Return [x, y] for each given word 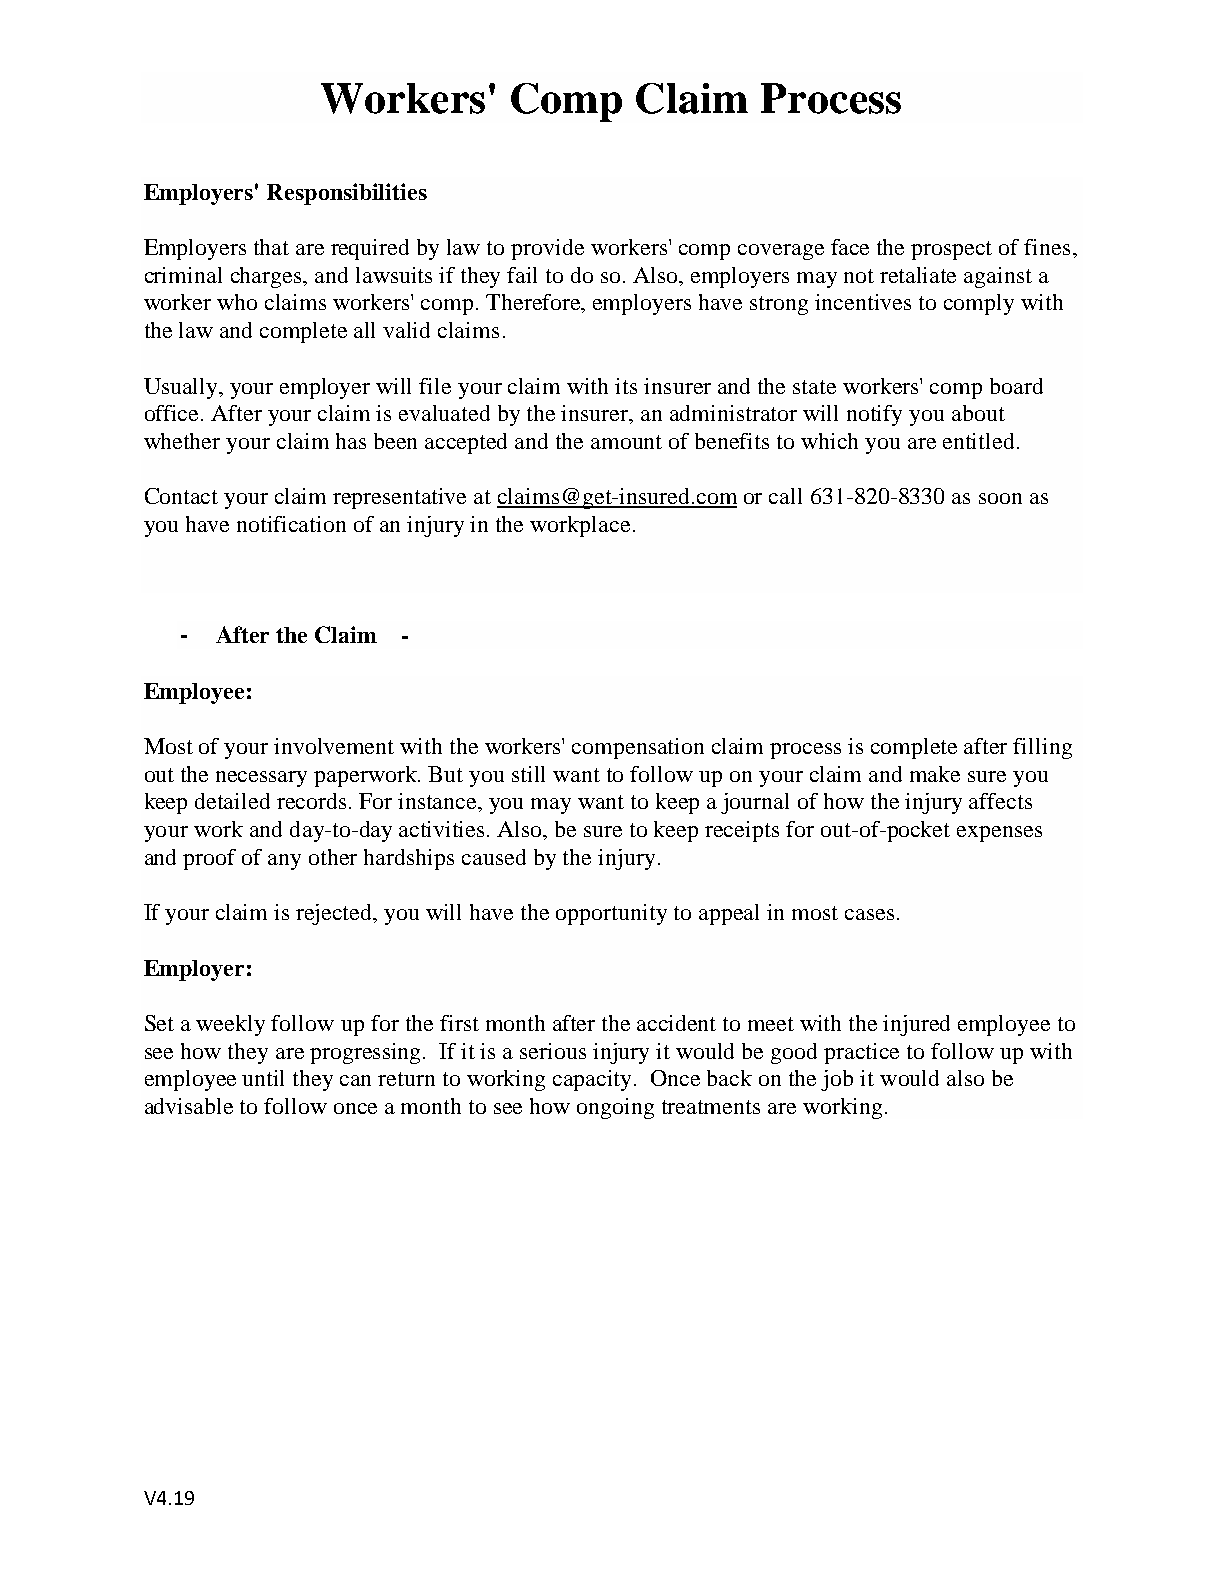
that [271, 247]
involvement [334, 746]
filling [1042, 748]
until [263, 1078]
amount [626, 442]
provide [547, 249]
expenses [999, 834]
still [528, 774]
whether [182, 441]
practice [861, 1053]
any [284, 862]
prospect [951, 250]
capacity [594, 1080]
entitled [978, 441]
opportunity [611, 914]
